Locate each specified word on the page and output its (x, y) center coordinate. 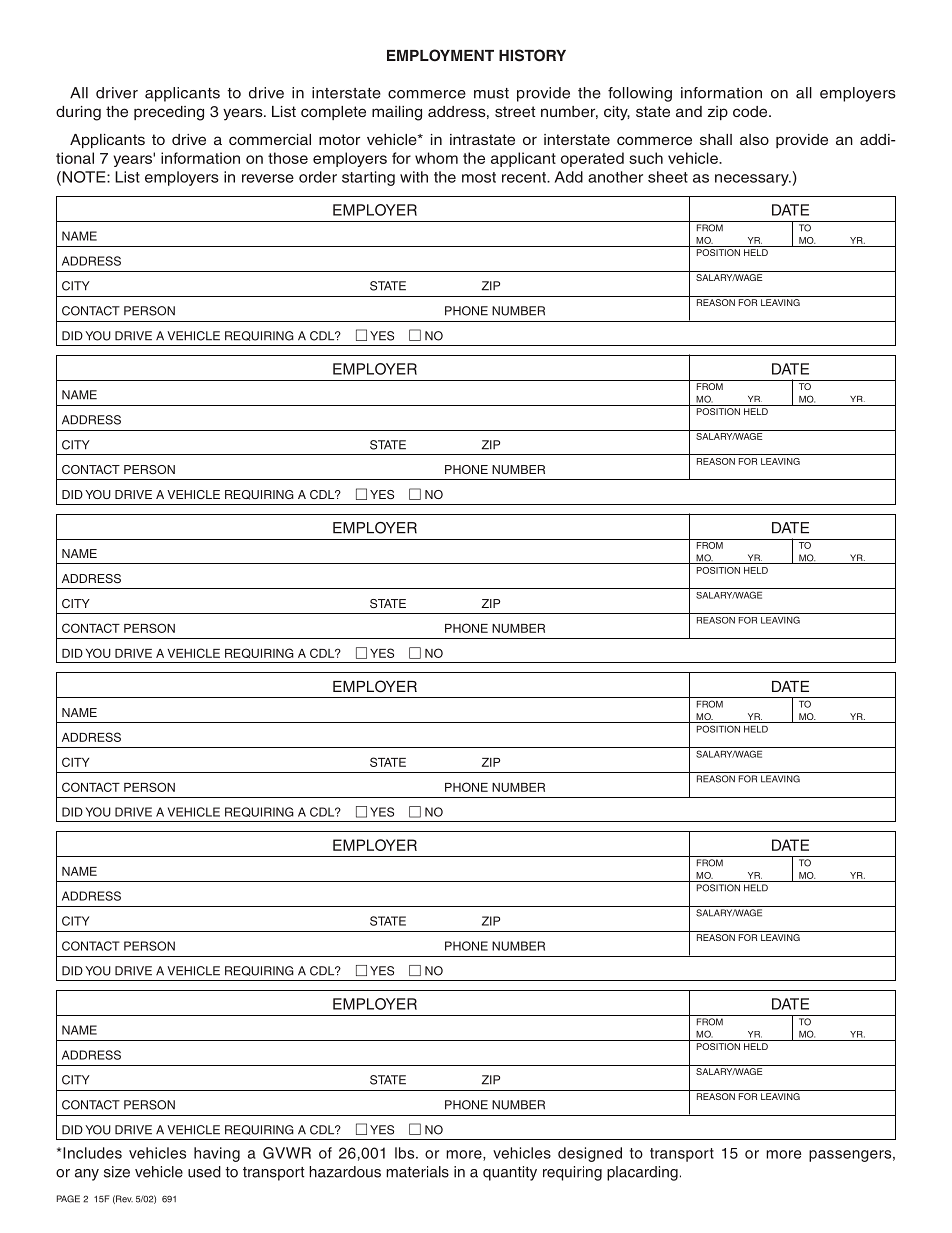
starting (368, 178)
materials (417, 1172)
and (689, 111)
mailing (397, 113)
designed (590, 1154)
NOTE (84, 178)
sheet (668, 177)
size (117, 1172)
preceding (169, 113)
